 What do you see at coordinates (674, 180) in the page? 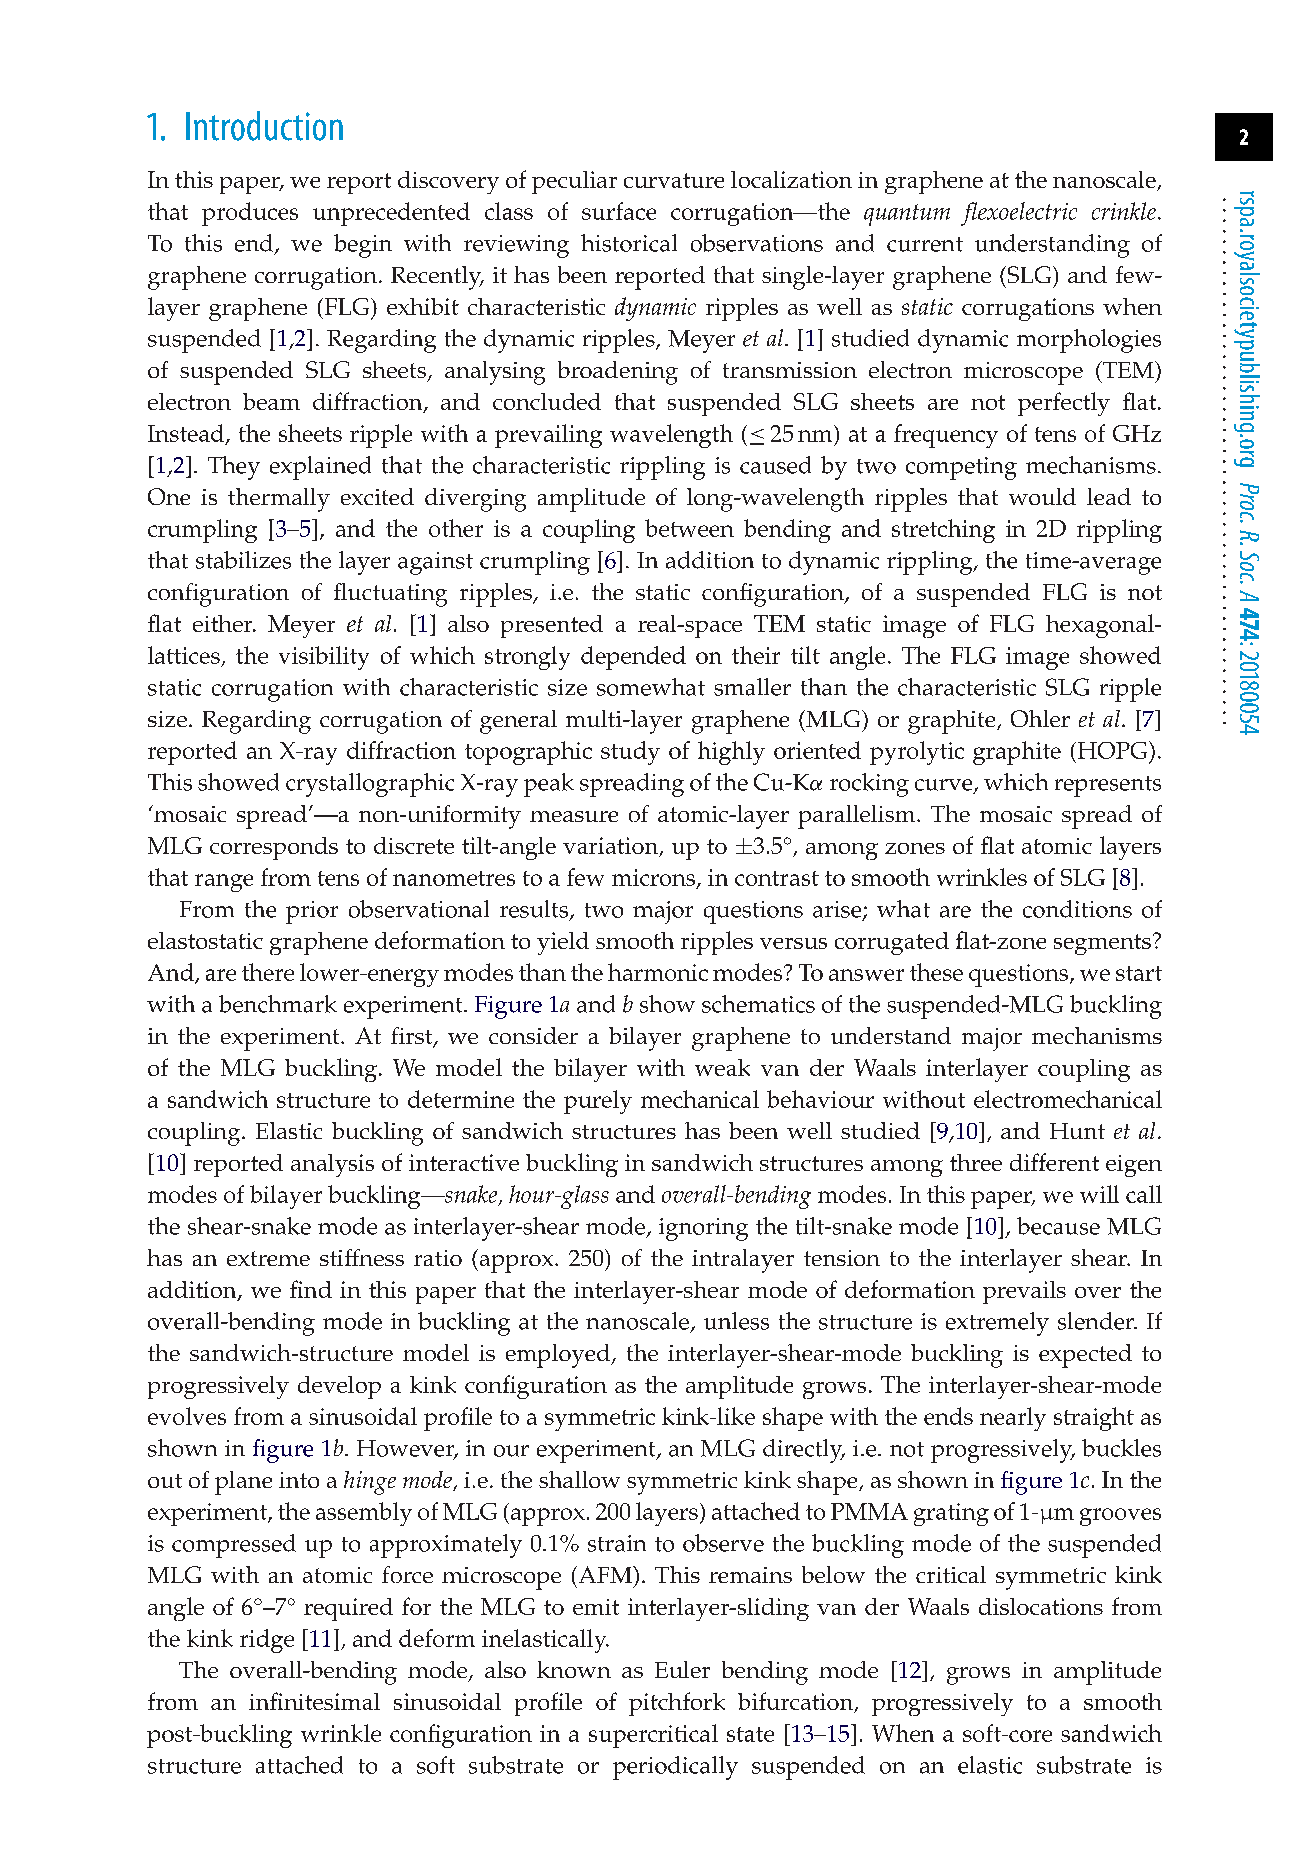
I see `curvature` at bounding box center [674, 180].
